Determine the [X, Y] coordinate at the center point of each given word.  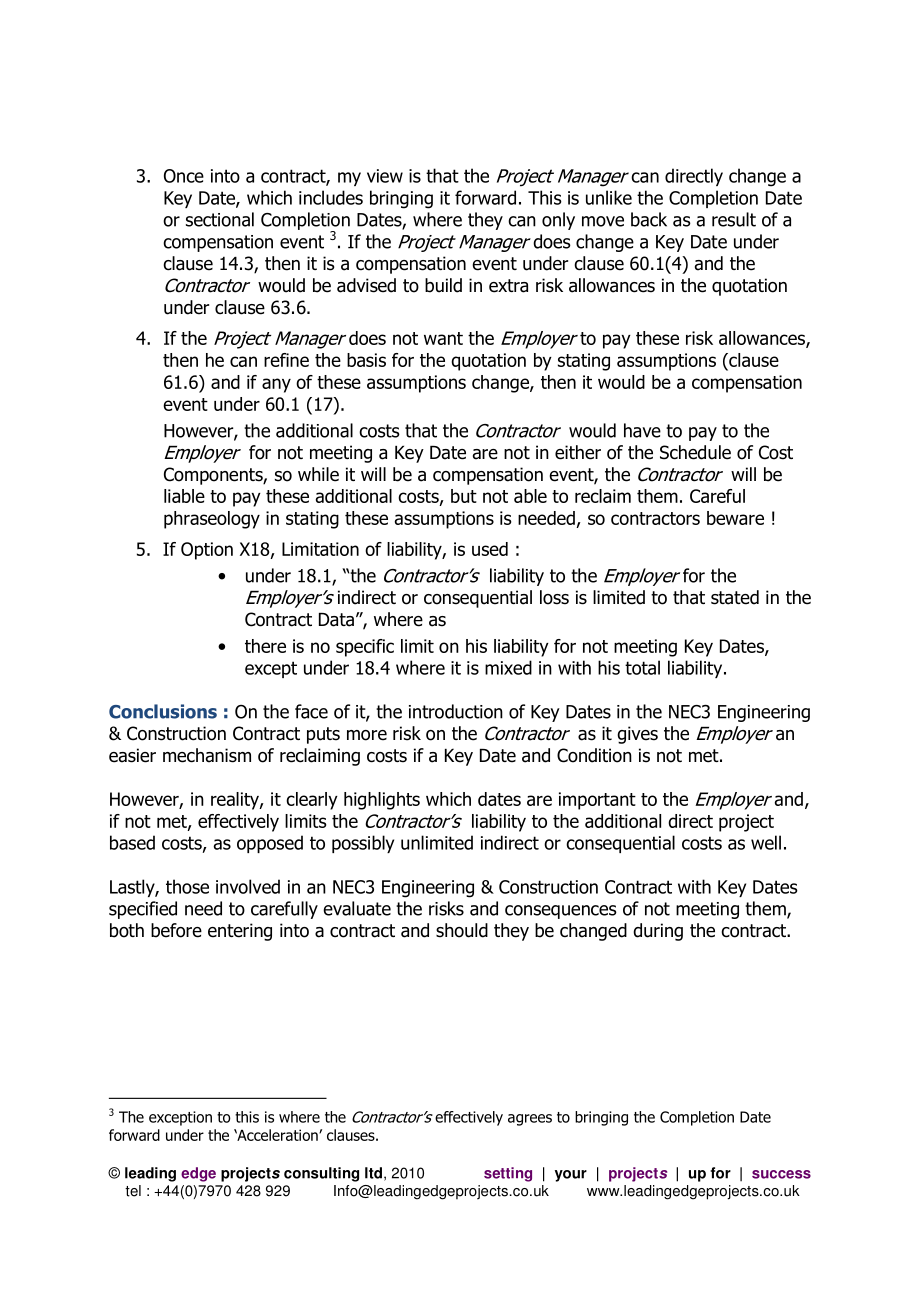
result [734, 219]
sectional [220, 219]
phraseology [212, 520]
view [385, 176]
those [187, 886]
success [781, 1174]
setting [508, 1174]
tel [133, 1191]
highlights [382, 801]
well [766, 842]
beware [735, 518]
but [464, 496]
